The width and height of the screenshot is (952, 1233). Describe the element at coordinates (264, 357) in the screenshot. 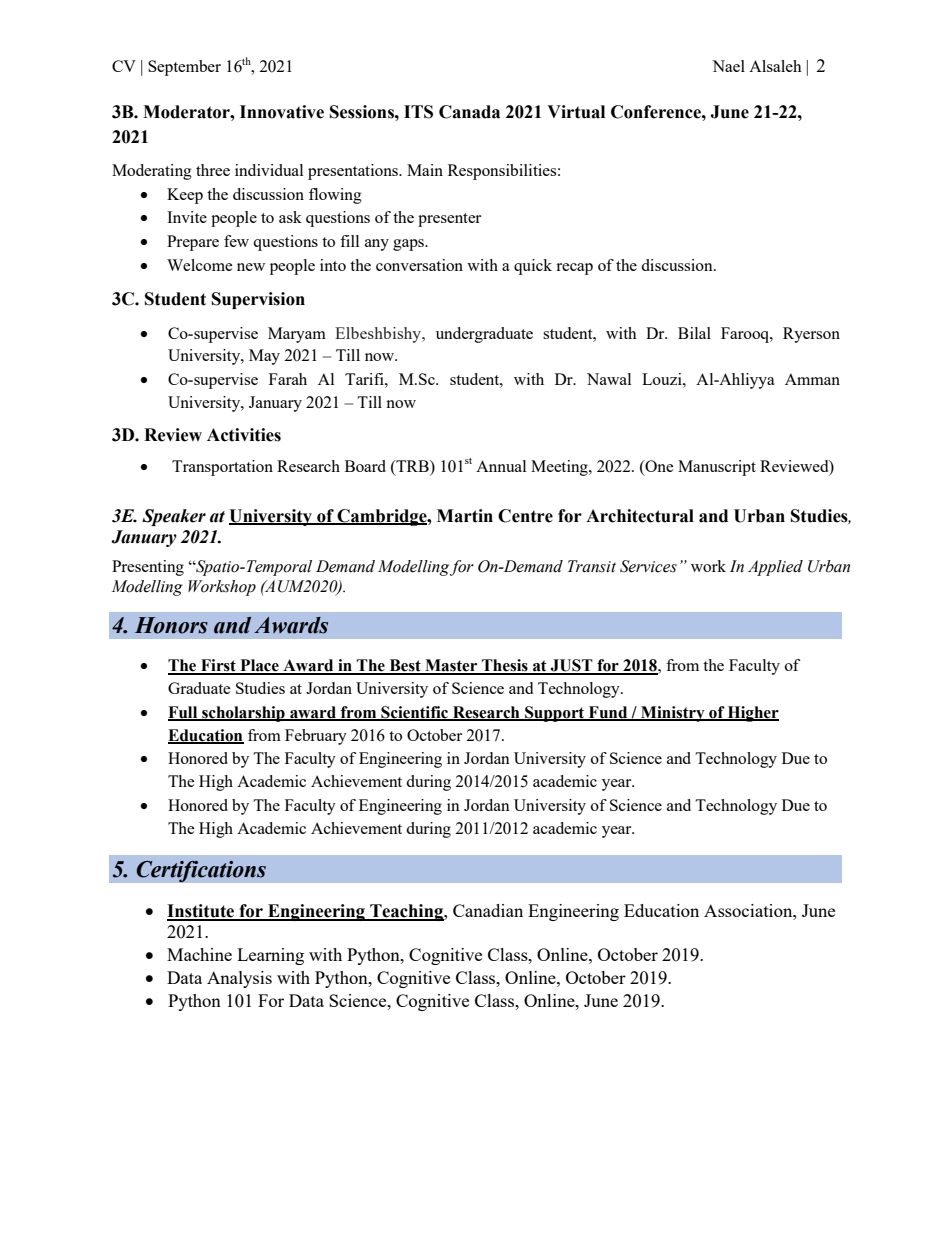

I see `May` at that location.
